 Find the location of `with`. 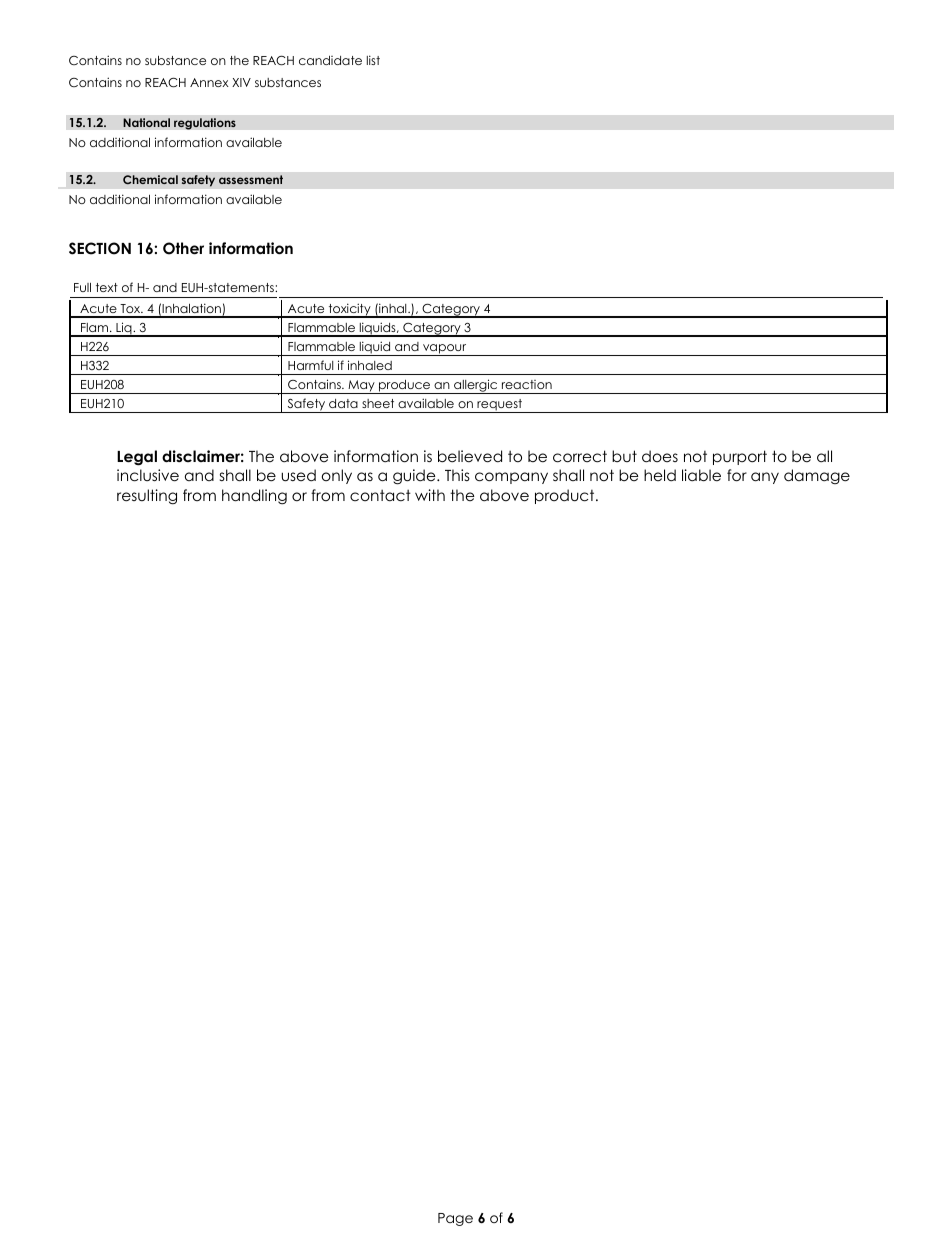

with is located at coordinates (430, 495).
